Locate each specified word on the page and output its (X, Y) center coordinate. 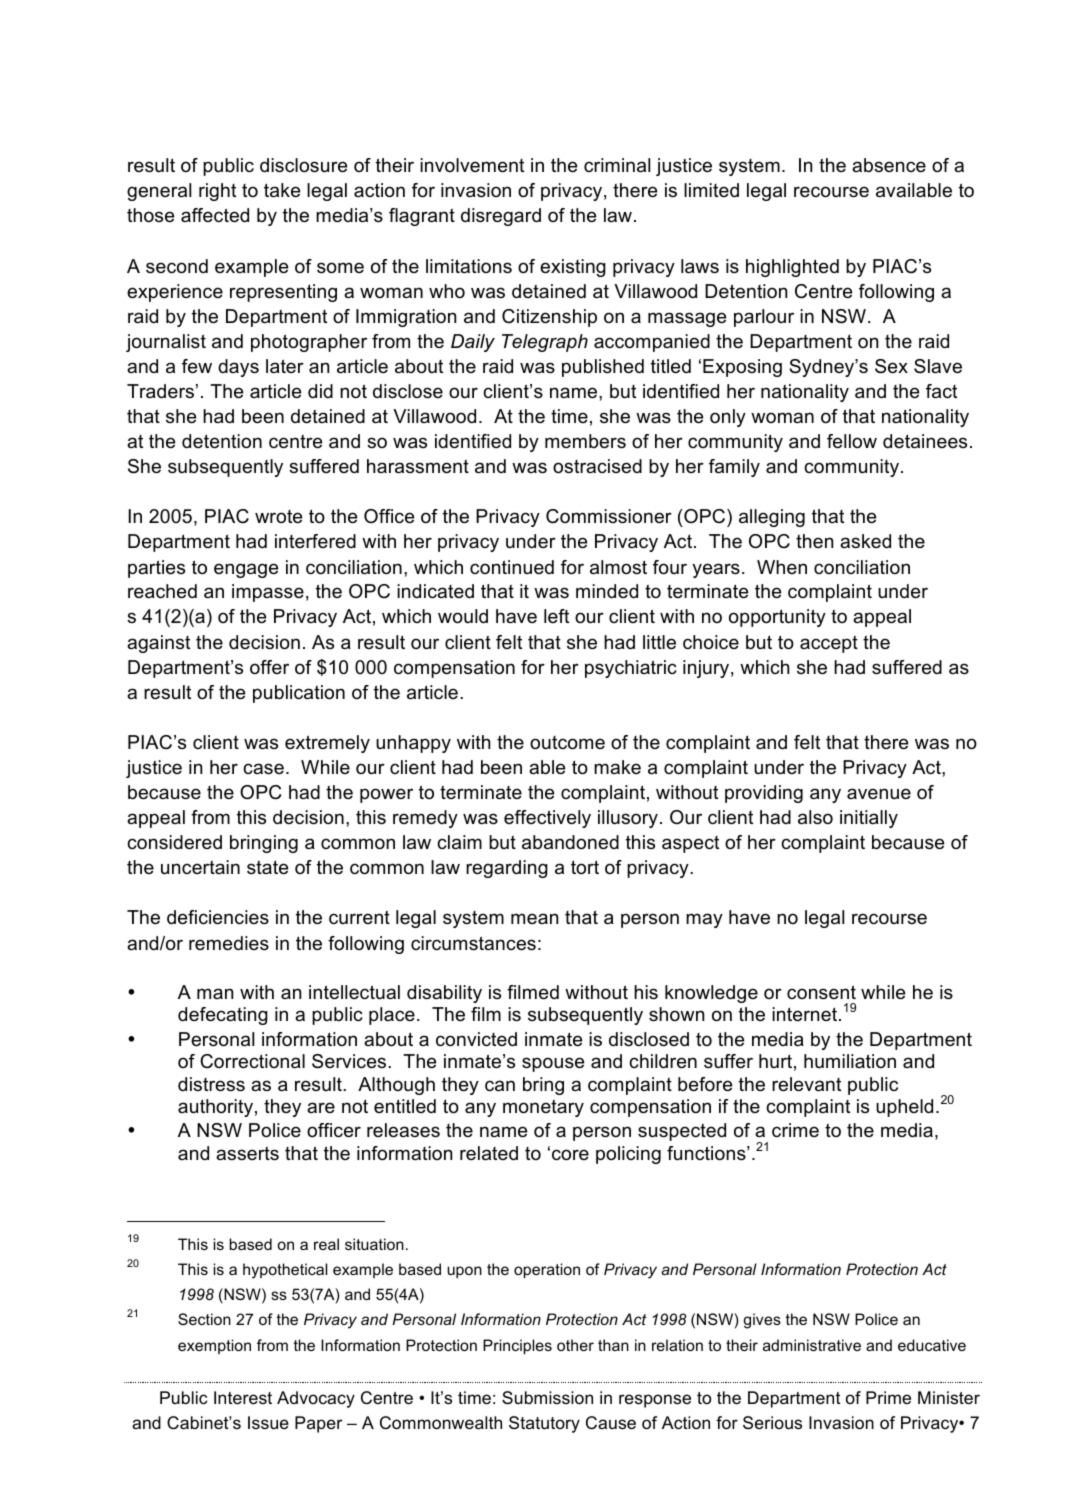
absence (889, 165)
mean (534, 918)
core (570, 1154)
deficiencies (218, 917)
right (217, 192)
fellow (852, 441)
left (556, 616)
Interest (243, 1398)
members (585, 441)
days (238, 368)
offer (269, 667)
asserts (247, 1153)
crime (795, 1130)
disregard (501, 217)
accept (829, 644)
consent (821, 992)
